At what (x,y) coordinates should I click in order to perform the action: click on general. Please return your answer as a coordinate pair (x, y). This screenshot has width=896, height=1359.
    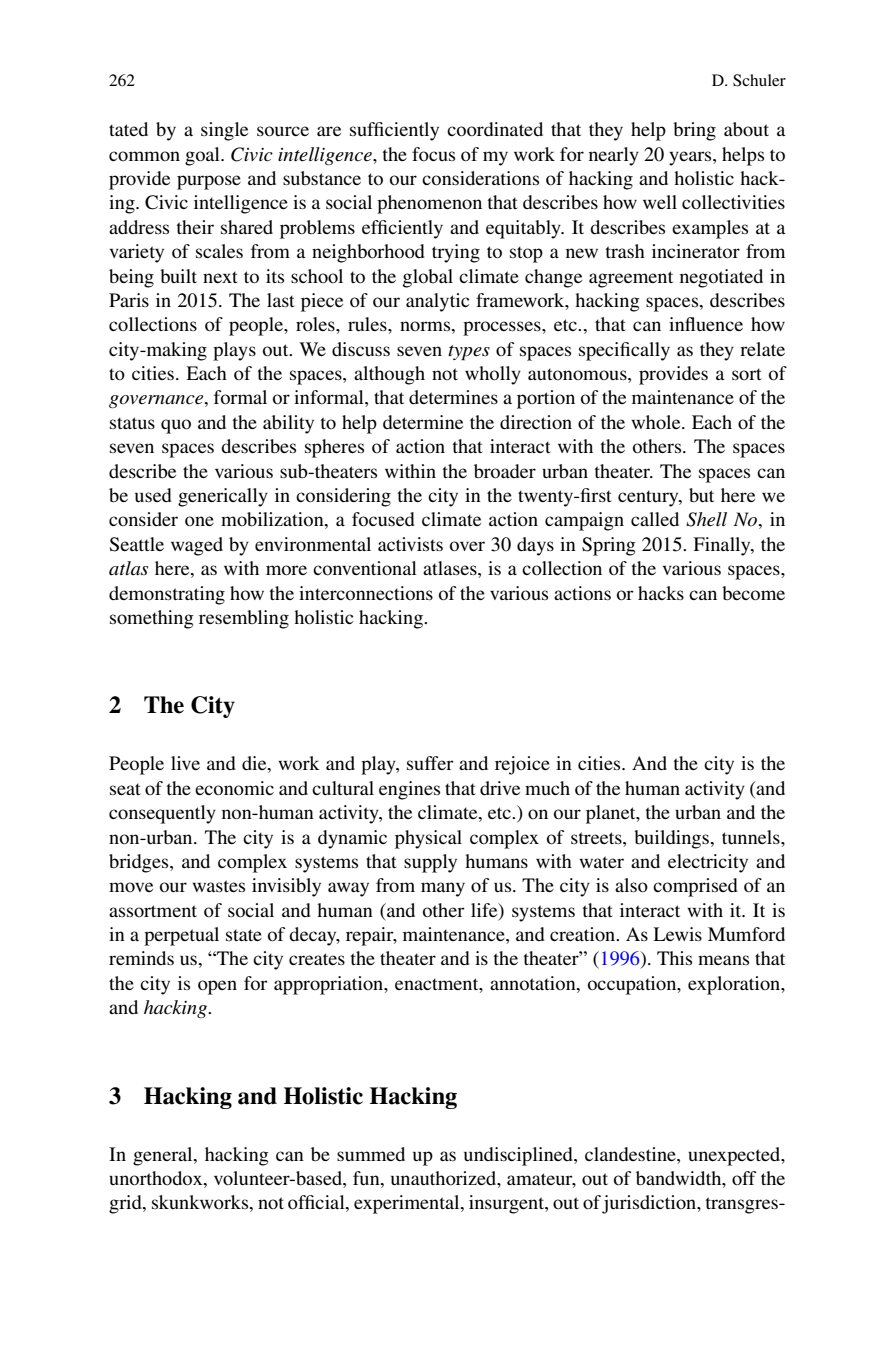
    Looking at the image, I should click on (164, 1156).
